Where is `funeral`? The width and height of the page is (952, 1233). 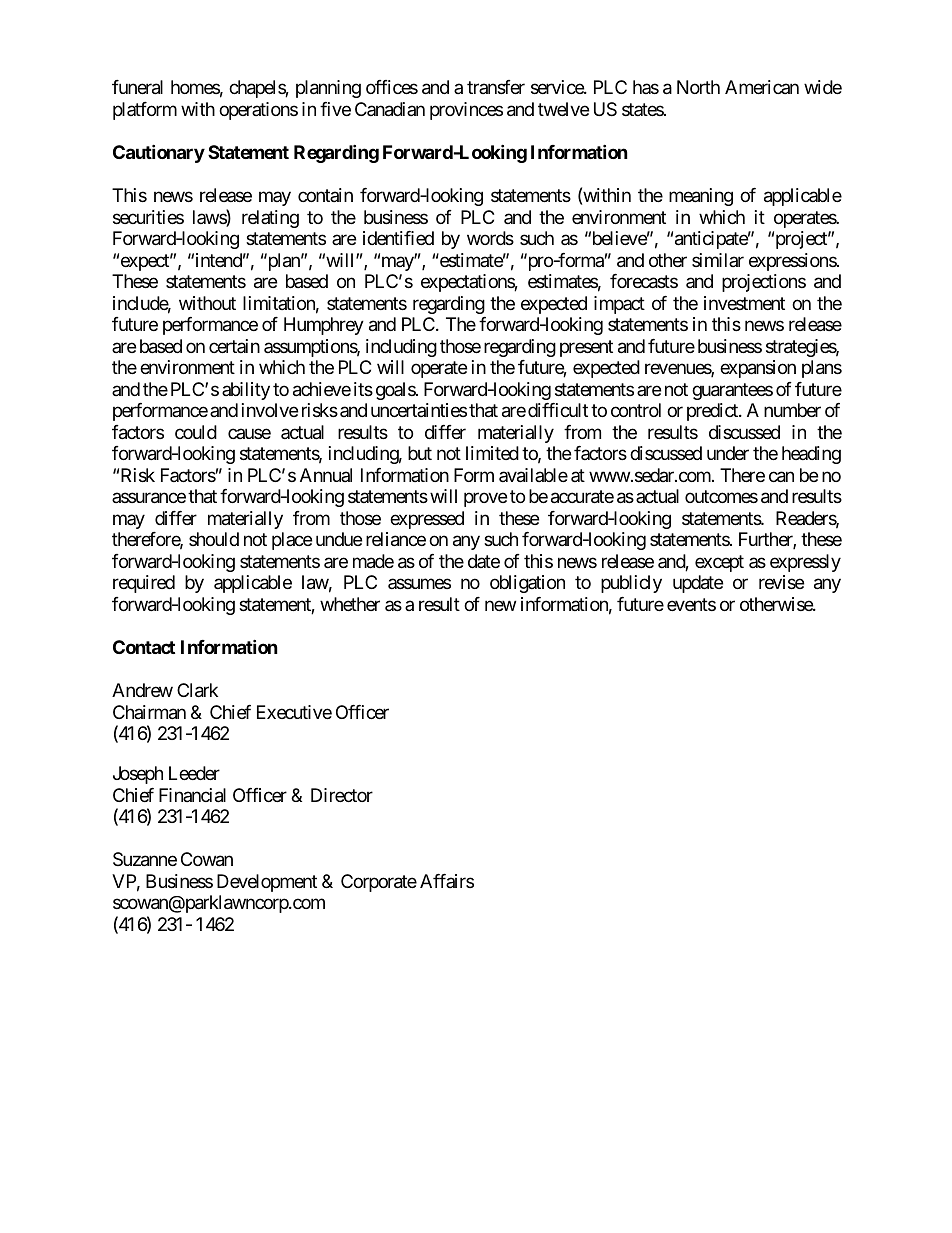
funeral is located at coordinates (137, 87).
